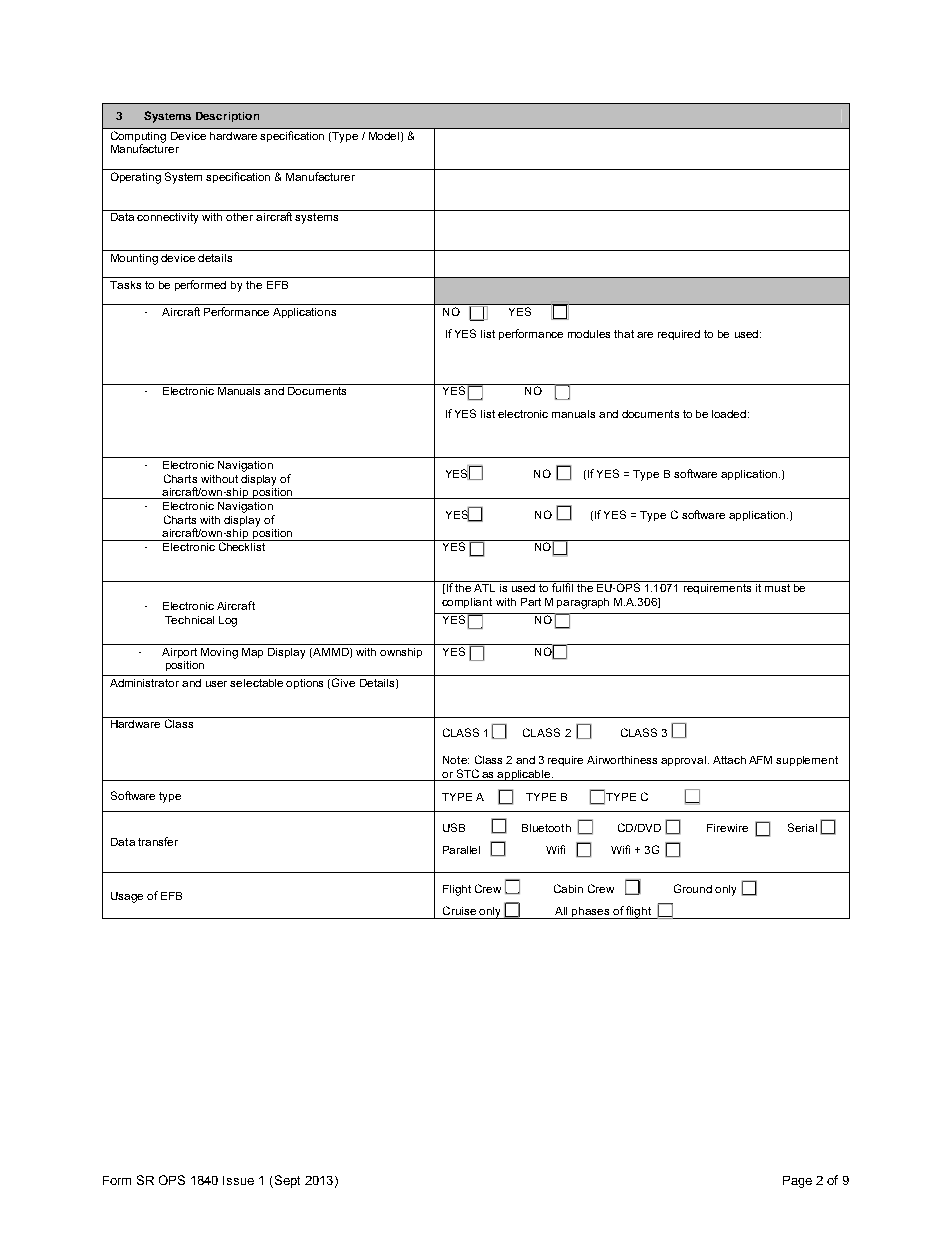  What do you see at coordinates (227, 117) in the page?
I see `Description` at bounding box center [227, 117].
